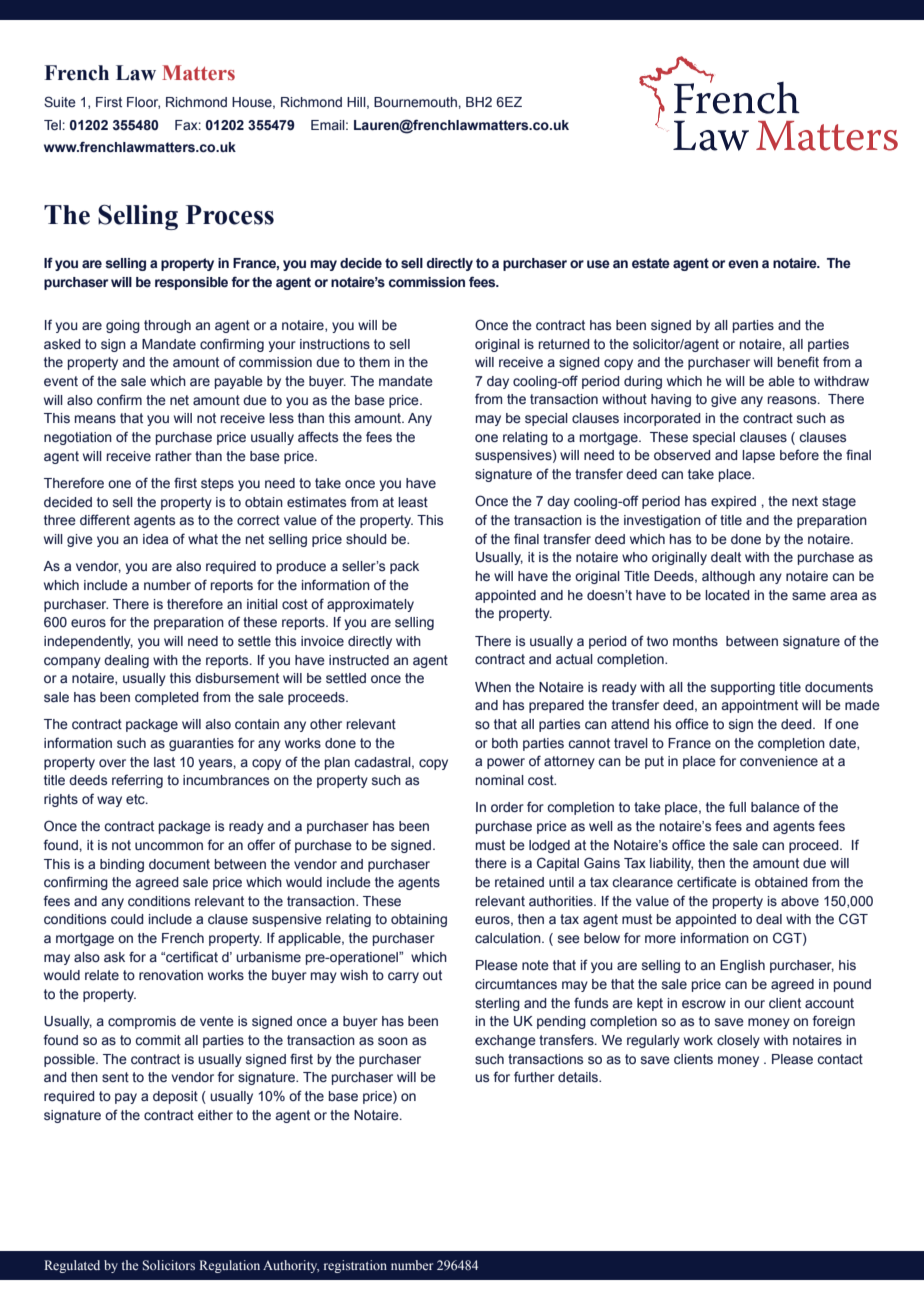 The height and width of the screenshot is (1308, 924). What do you see at coordinates (413, 502) in the screenshot?
I see `least` at bounding box center [413, 502].
